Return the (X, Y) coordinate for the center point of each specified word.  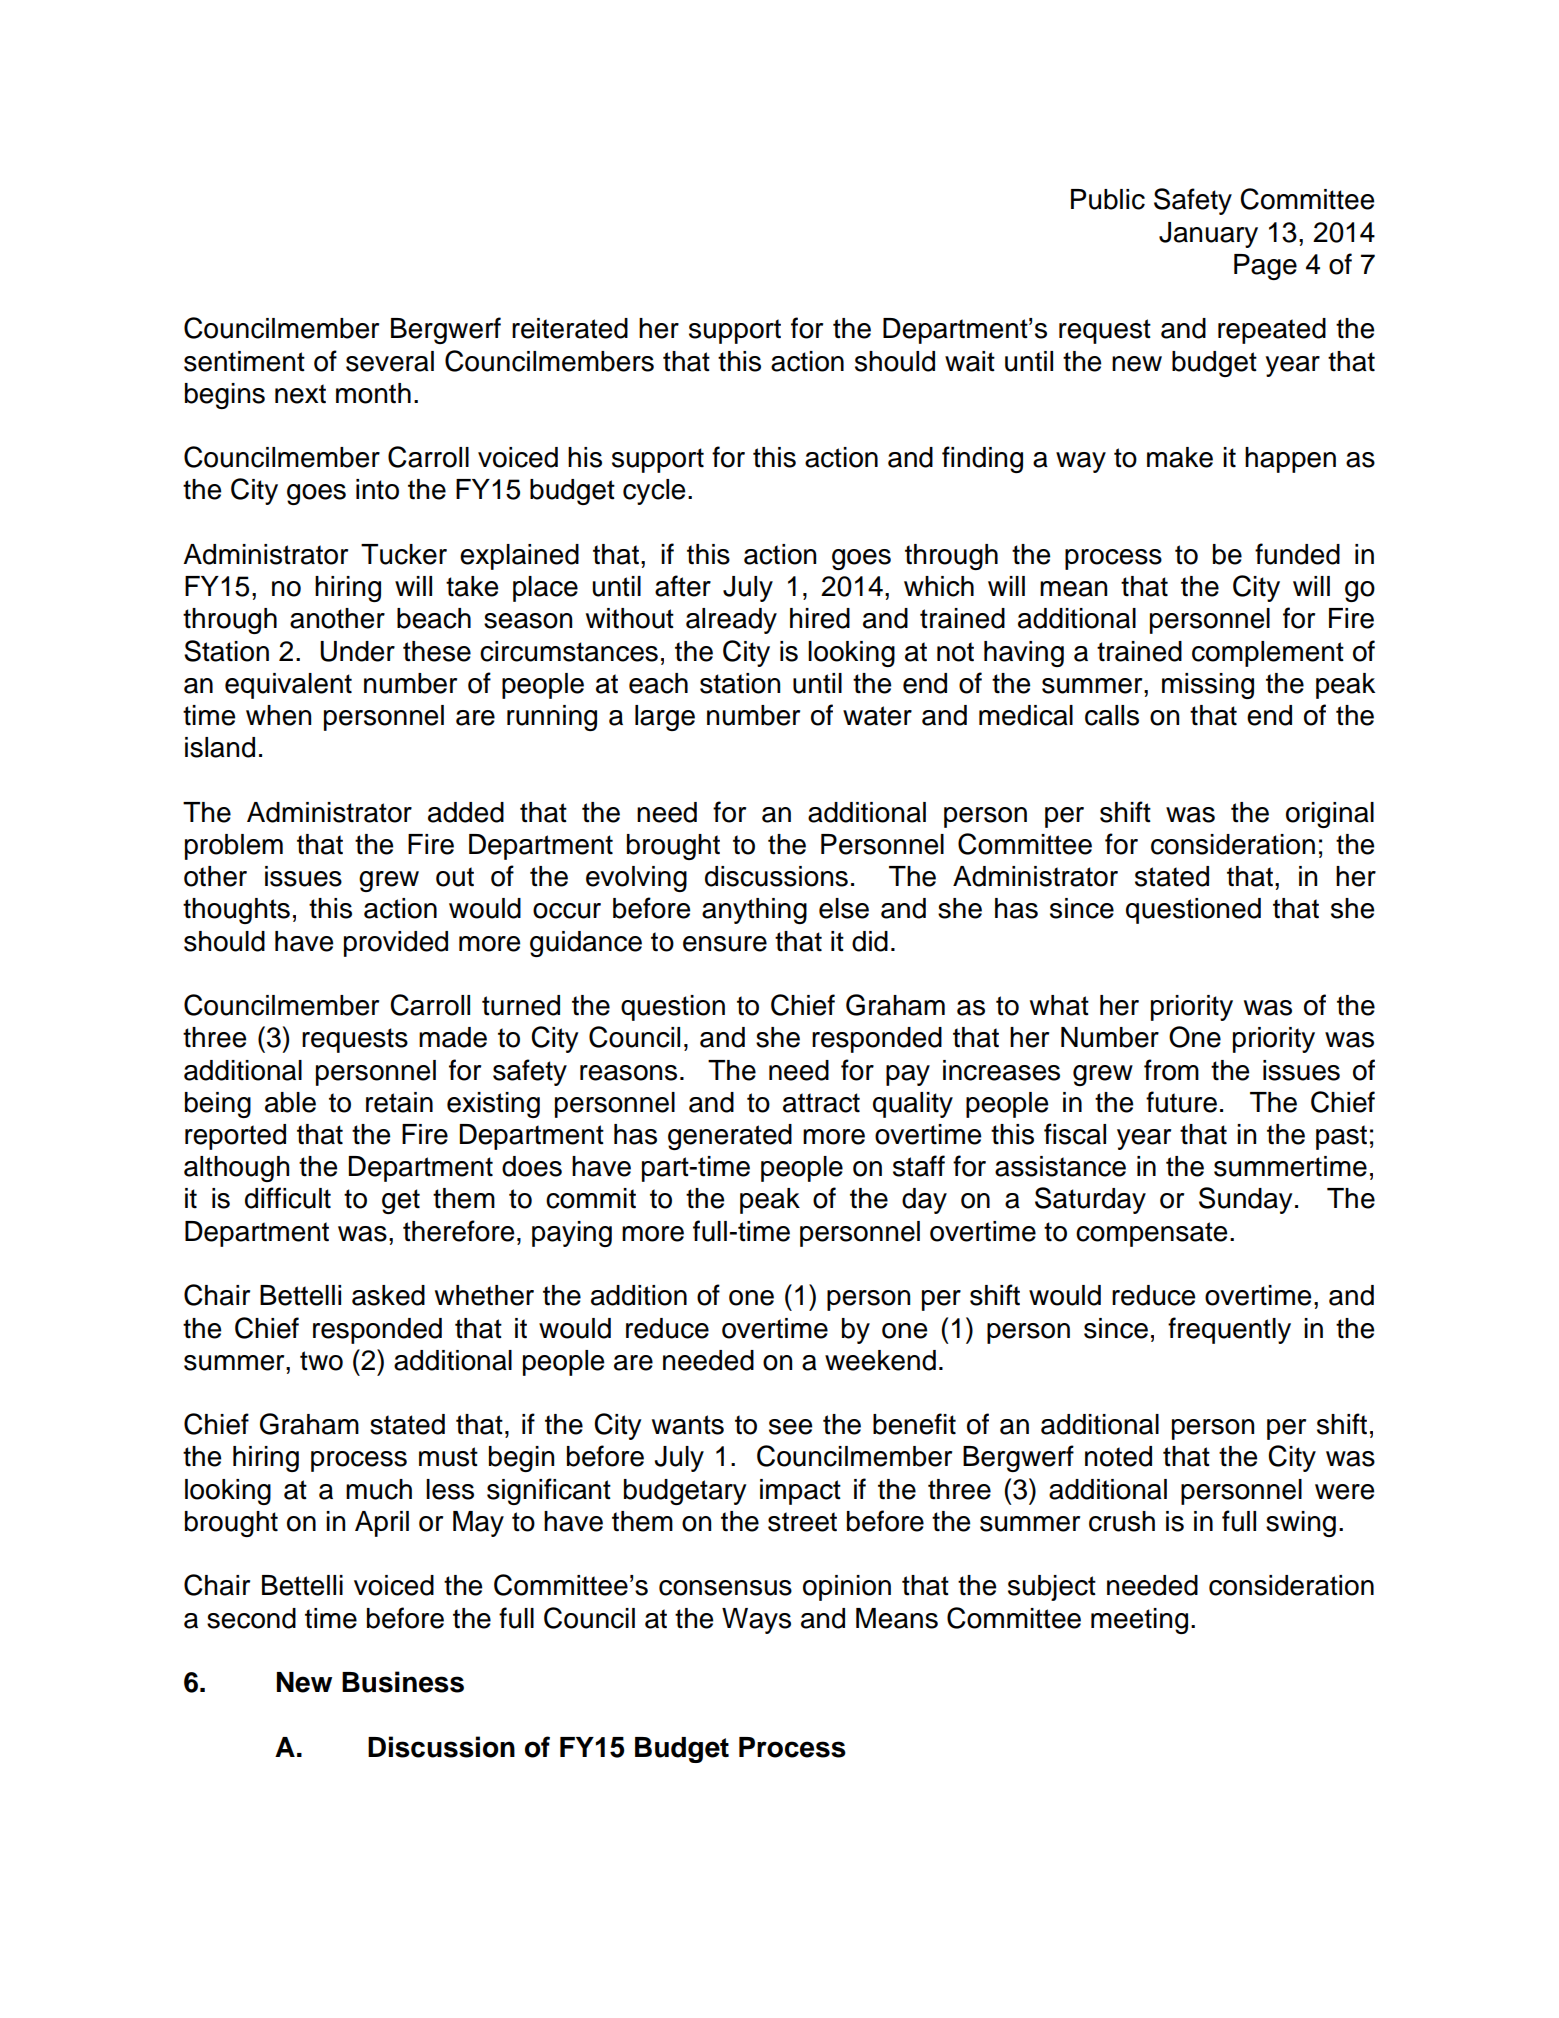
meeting (1139, 1621)
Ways (756, 1621)
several (390, 361)
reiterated (570, 328)
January (1208, 235)
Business (403, 1682)
